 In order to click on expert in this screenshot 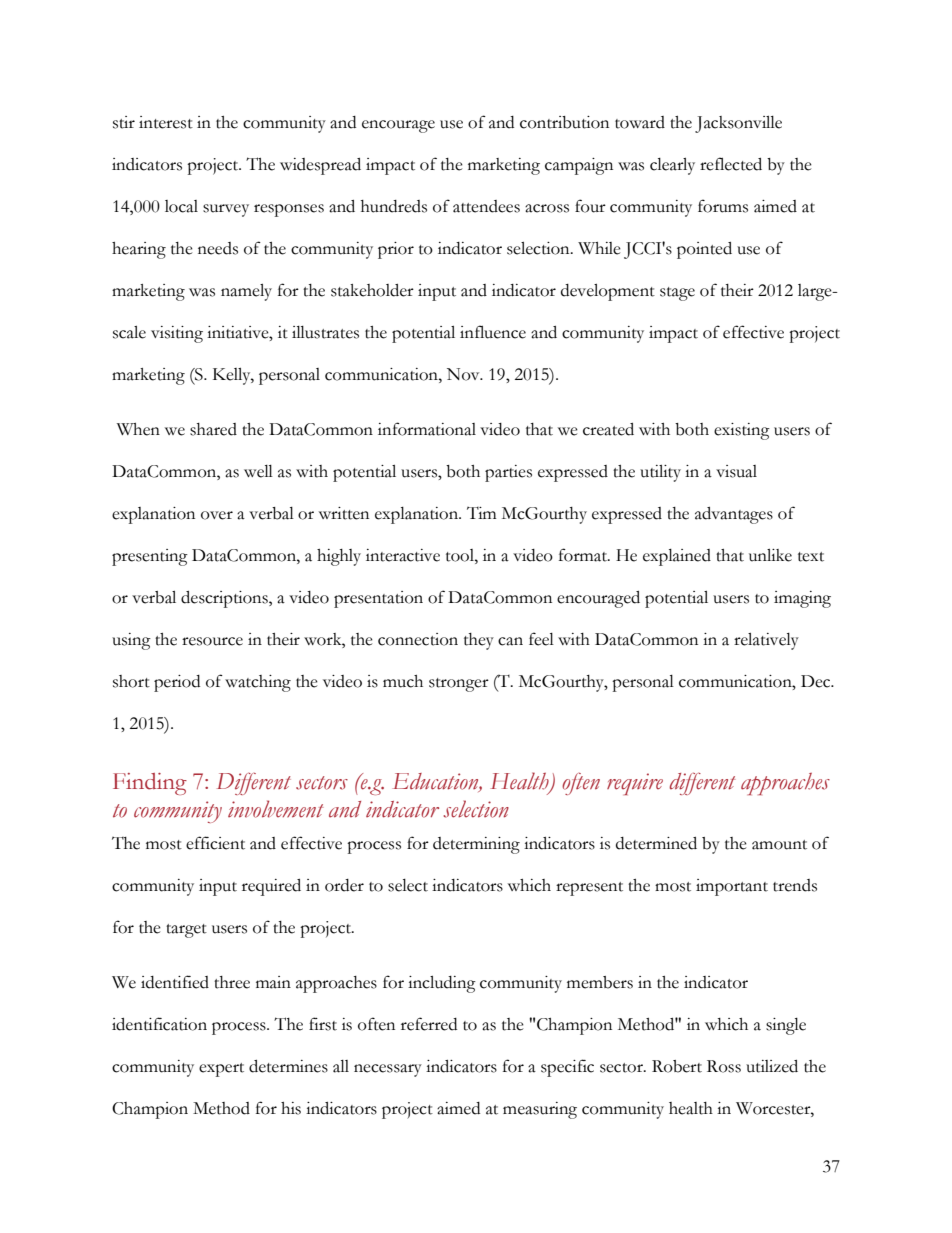, I will do `click(221, 1070)`.
